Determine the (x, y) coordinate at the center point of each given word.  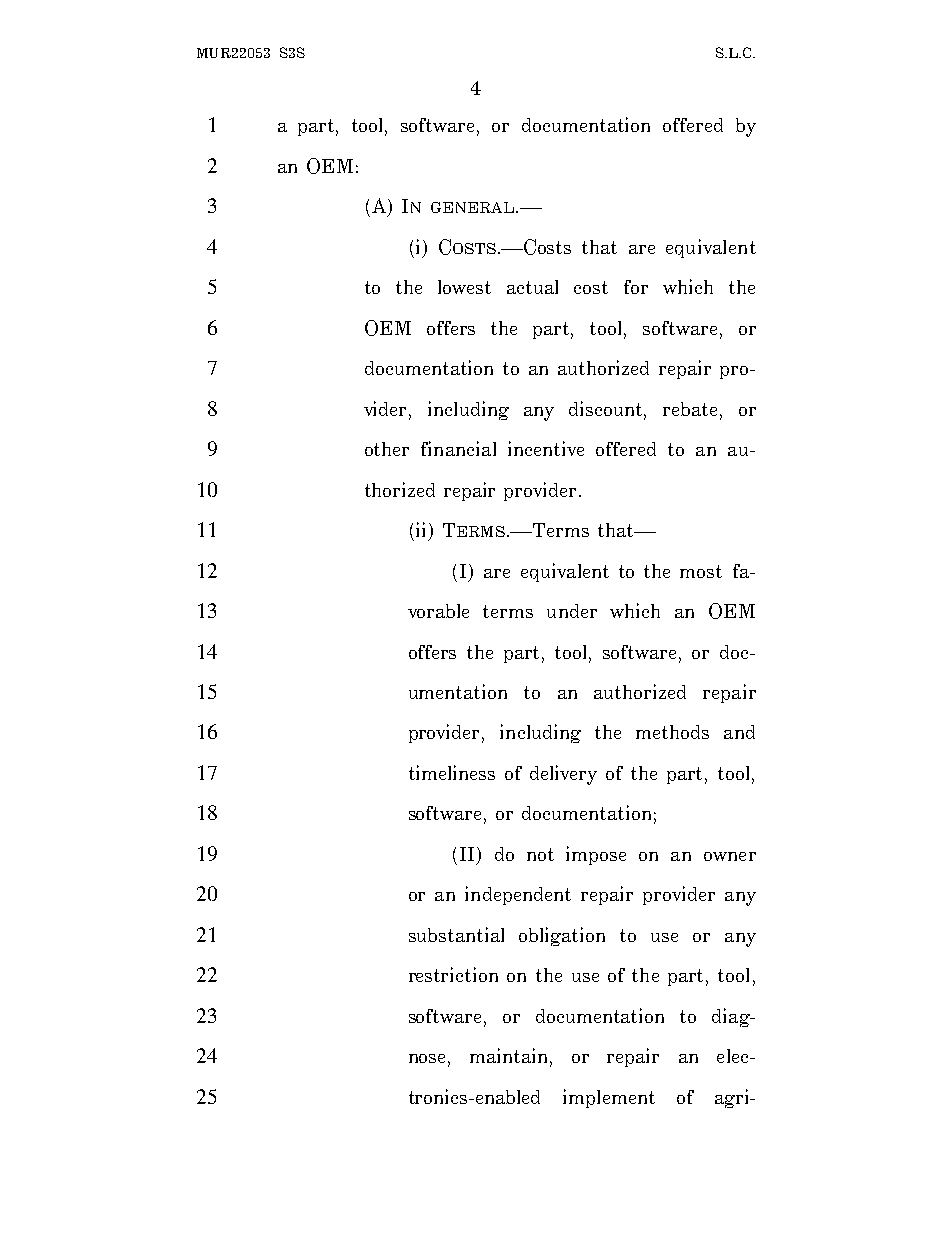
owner (730, 856)
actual (532, 287)
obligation (562, 936)
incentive (546, 448)
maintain (510, 1057)
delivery (563, 775)
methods (672, 732)
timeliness (452, 772)
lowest (464, 287)
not (540, 854)
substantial (456, 934)
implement (609, 1098)
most (701, 571)
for (636, 287)
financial (458, 448)
